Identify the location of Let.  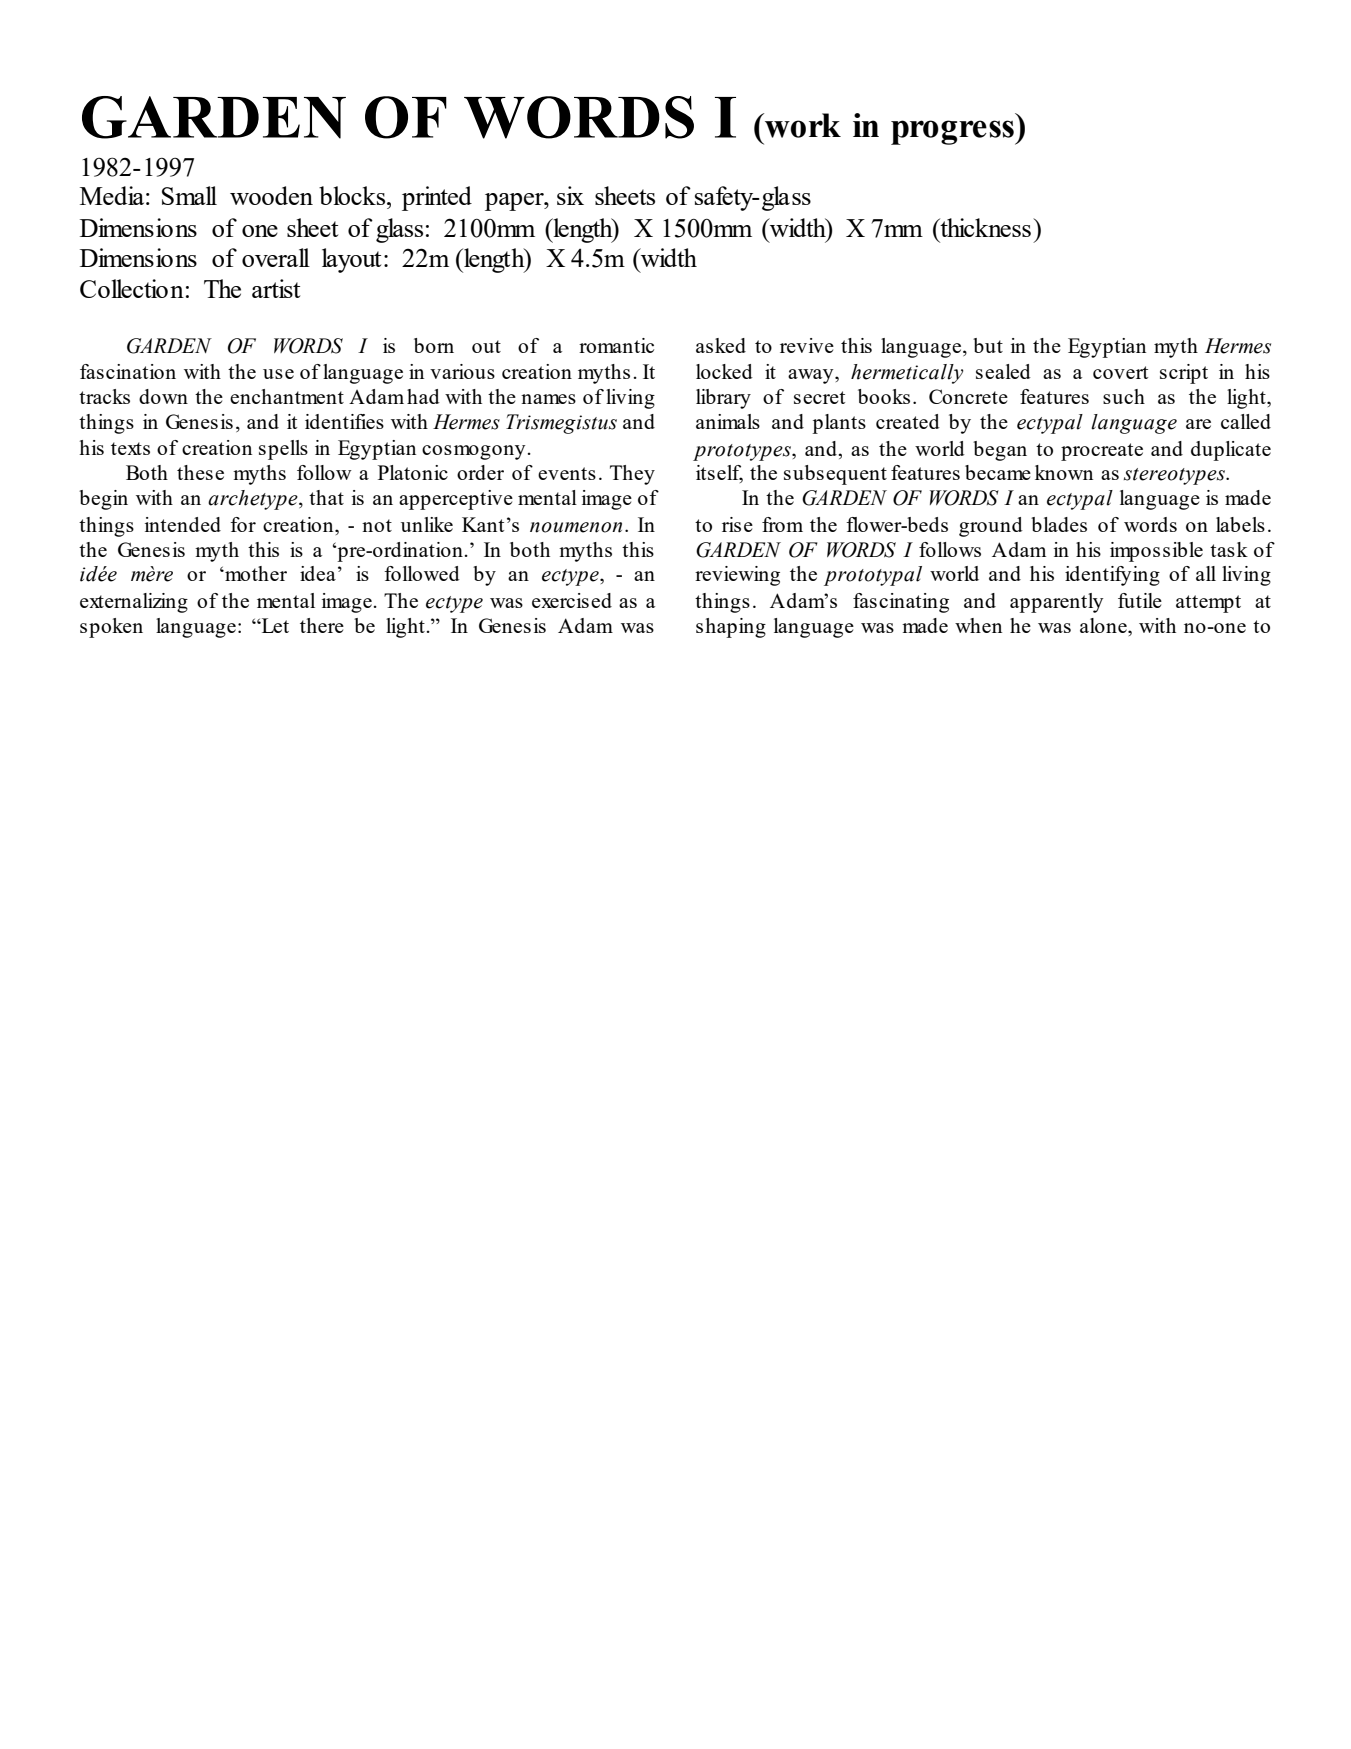
(274, 625).
